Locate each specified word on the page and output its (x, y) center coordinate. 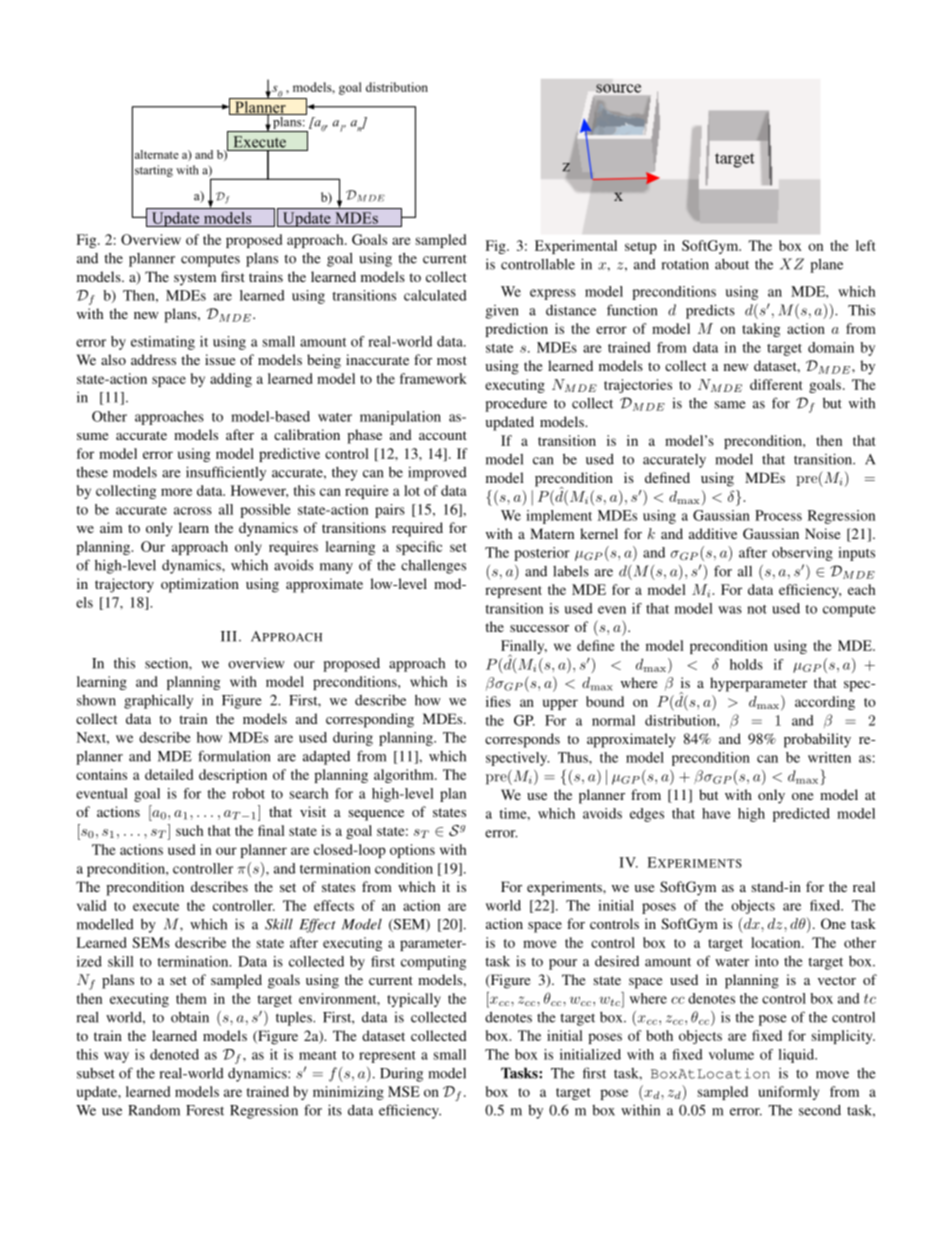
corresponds (522, 740)
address (153, 359)
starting (154, 171)
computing (433, 963)
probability (817, 740)
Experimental (576, 247)
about (732, 264)
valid (91, 905)
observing (802, 554)
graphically (158, 701)
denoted (174, 1054)
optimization (200, 585)
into (767, 961)
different (776, 384)
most (452, 360)
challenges (433, 566)
